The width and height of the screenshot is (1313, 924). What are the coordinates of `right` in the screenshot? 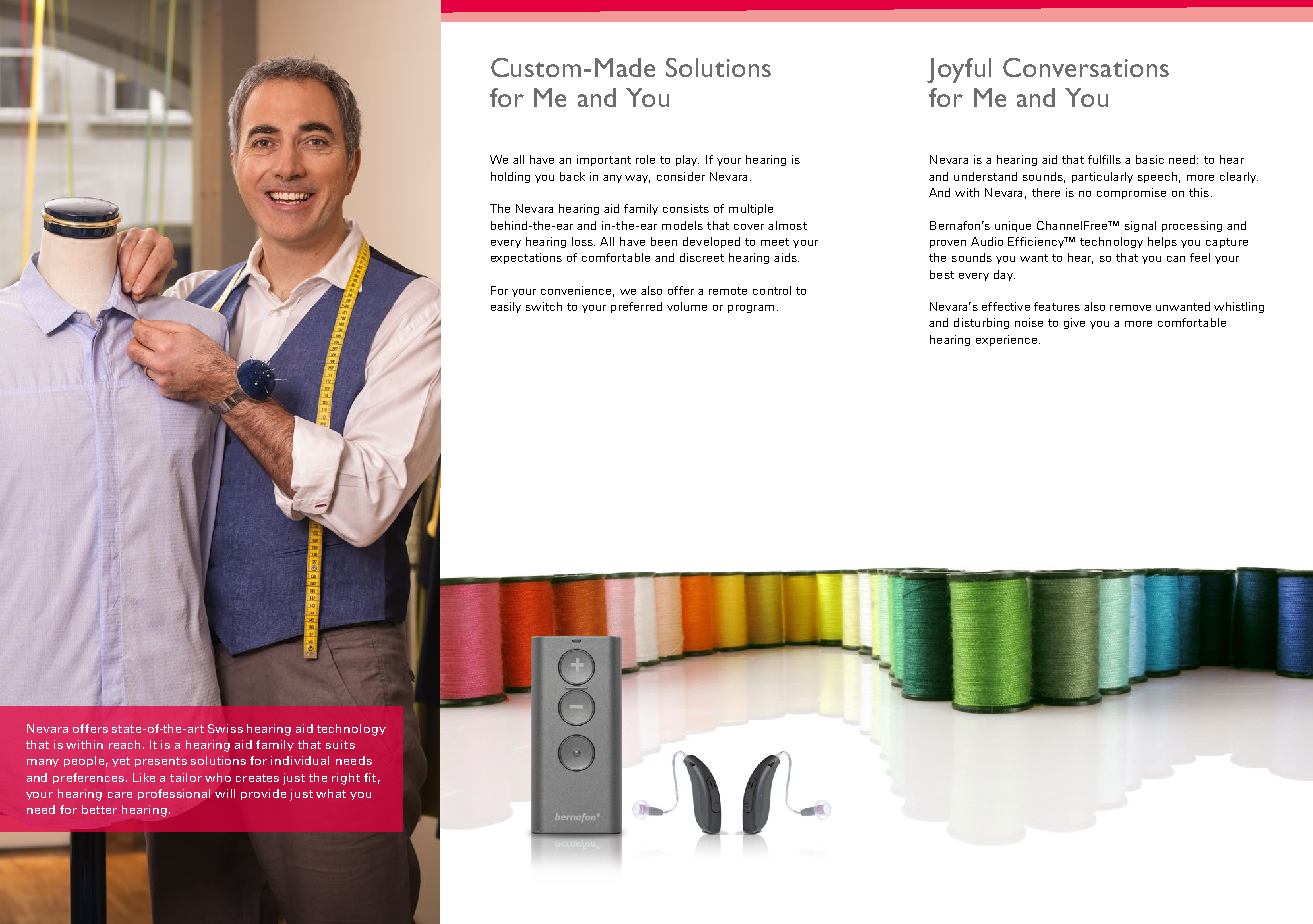 It's located at (346, 779).
